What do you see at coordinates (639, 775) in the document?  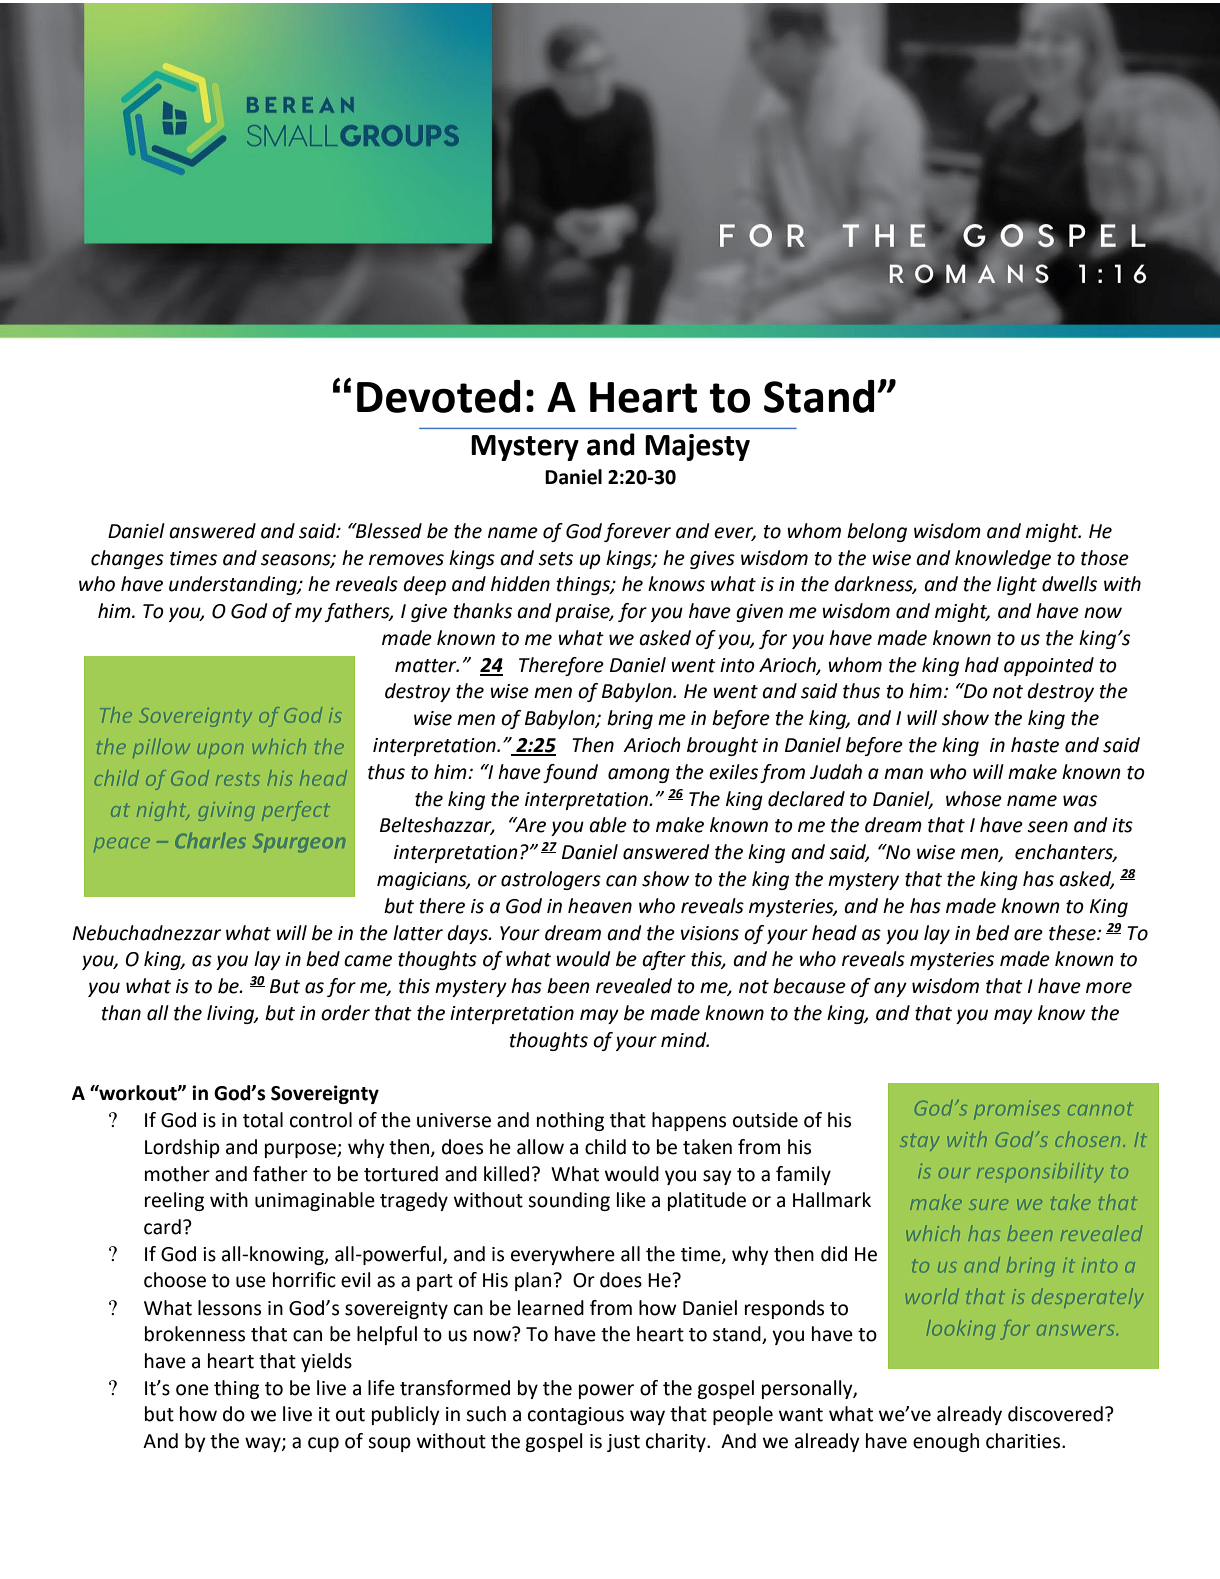 I see `among` at bounding box center [639, 775].
